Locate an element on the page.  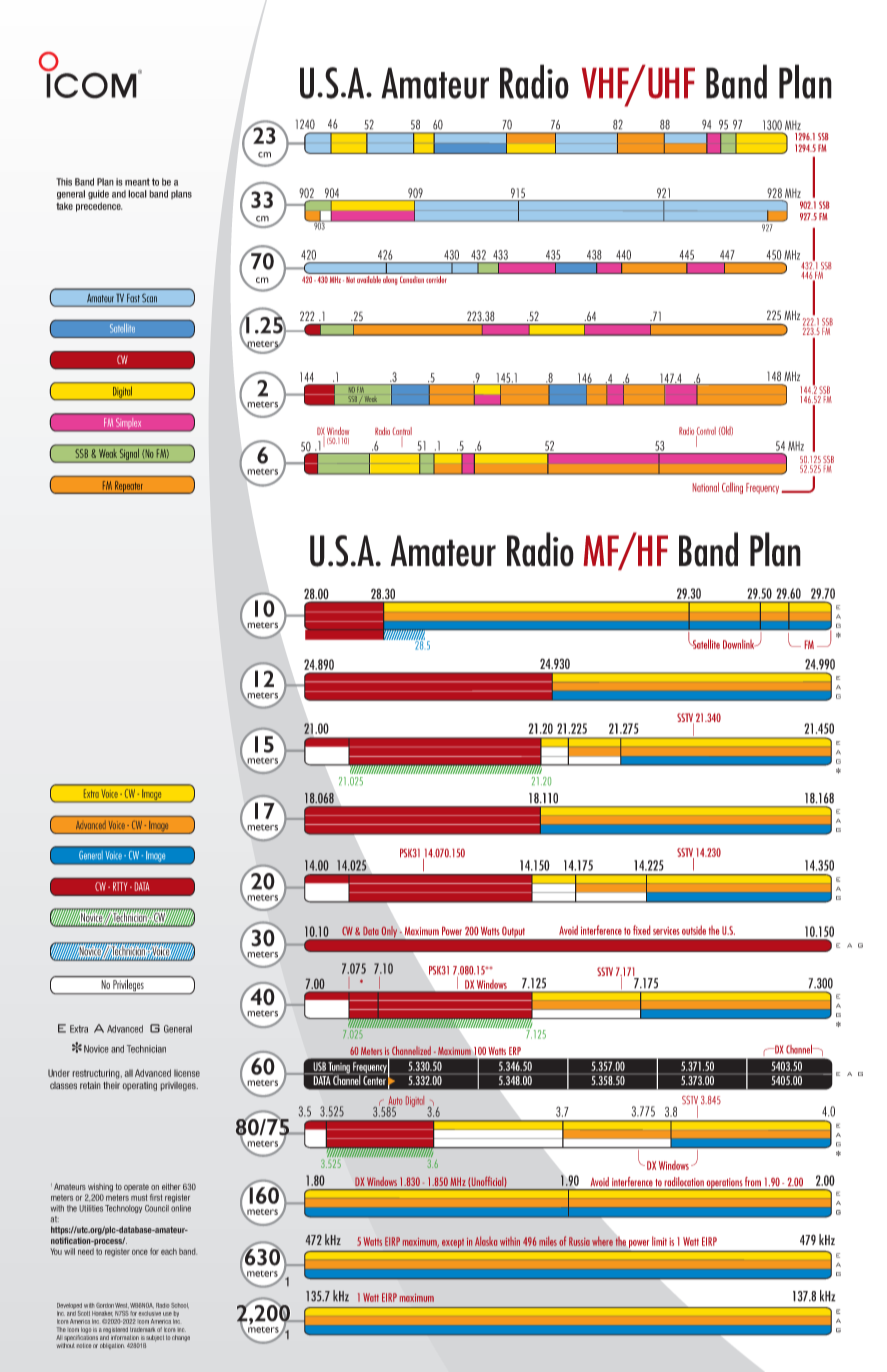
Downlink is located at coordinates (740, 644).
